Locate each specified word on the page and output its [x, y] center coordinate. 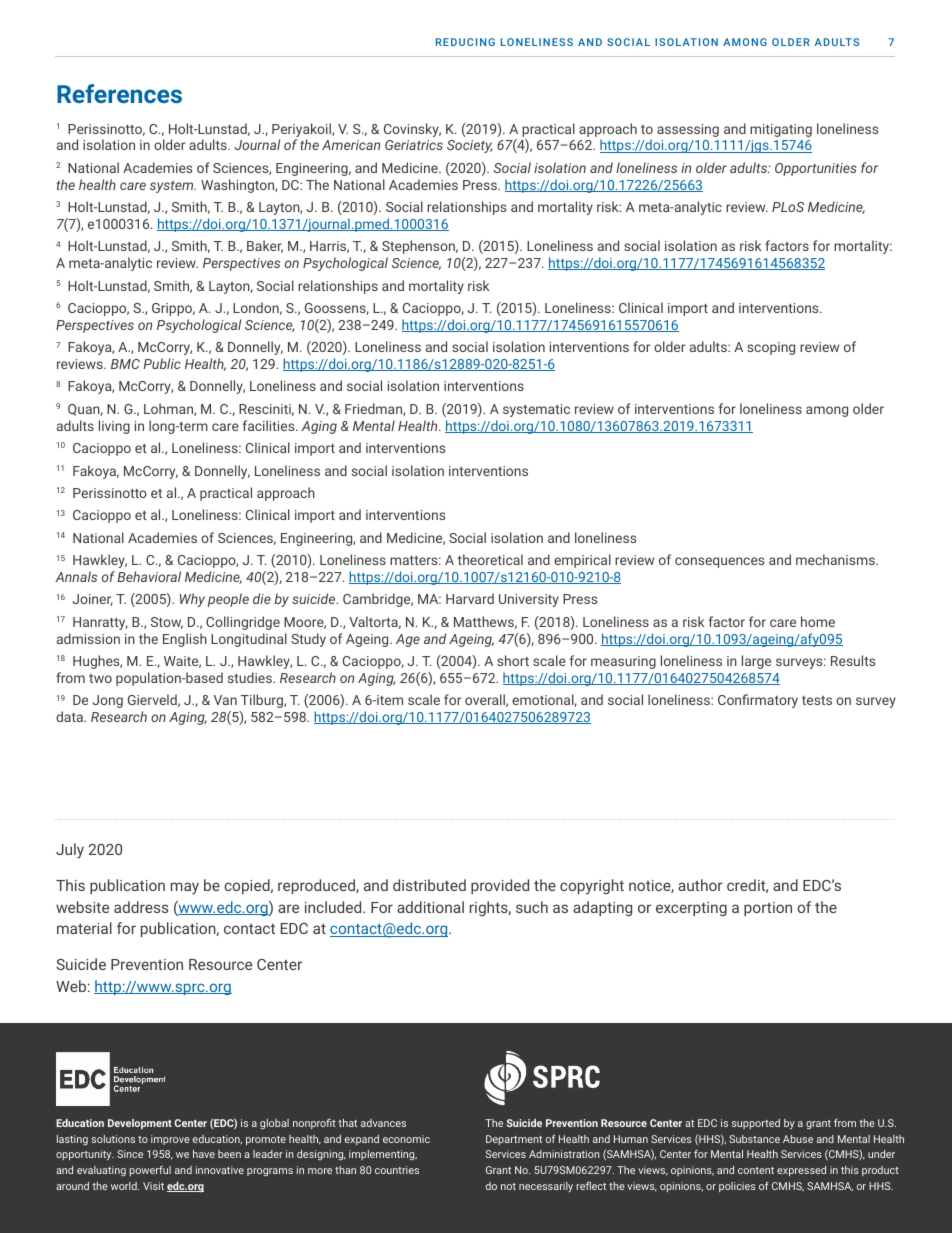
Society [469, 146]
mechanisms [836, 559]
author [700, 885]
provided [500, 886]
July [70, 851]
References [119, 93]
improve [170, 1140]
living [114, 427]
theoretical [490, 559]
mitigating [781, 130]
